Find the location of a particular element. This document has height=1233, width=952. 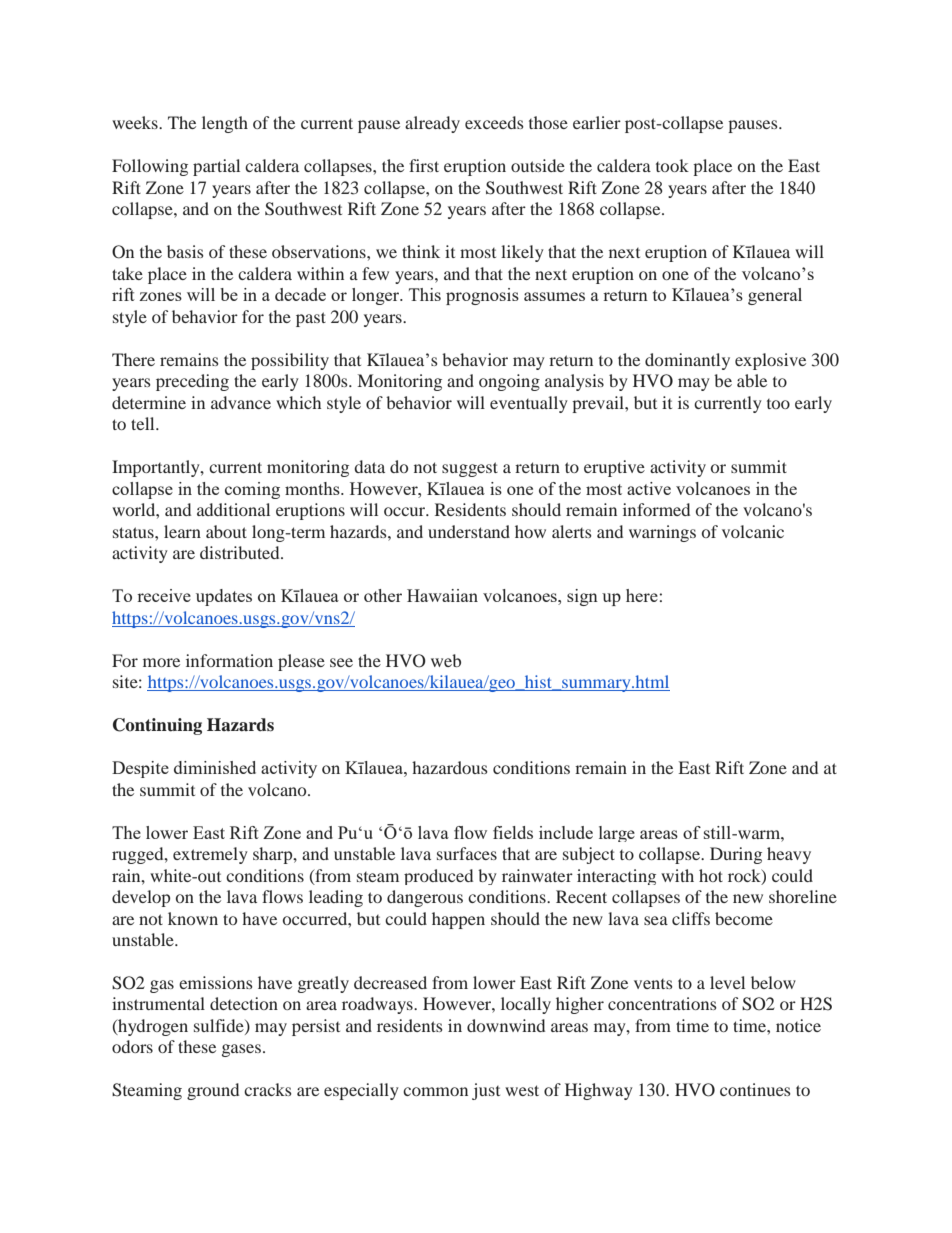

hot is located at coordinates (711, 875).
